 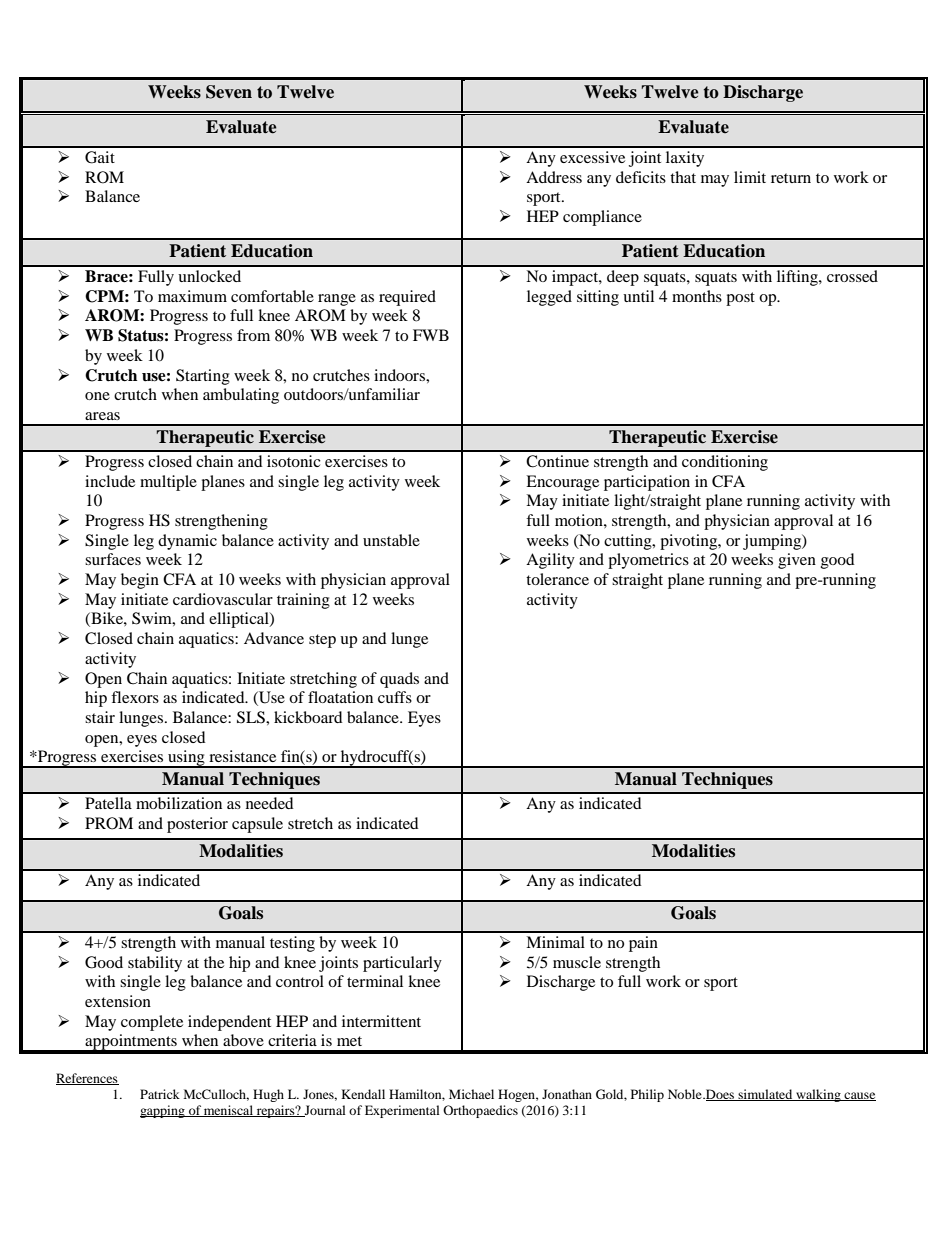 I want to click on pain, so click(x=643, y=944).
